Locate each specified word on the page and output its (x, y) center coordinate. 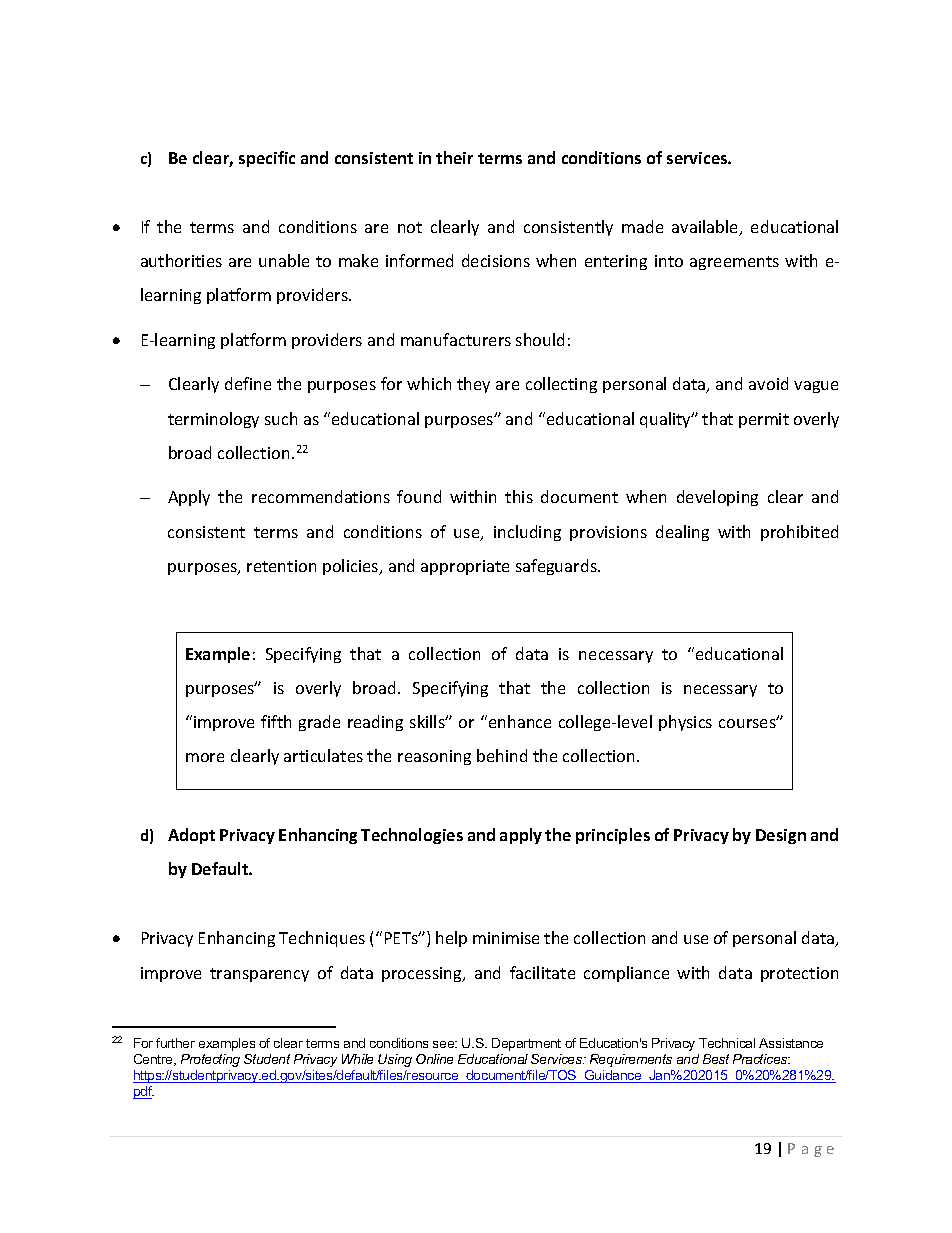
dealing (682, 533)
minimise (506, 938)
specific (267, 159)
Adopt (191, 836)
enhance (520, 721)
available (706, 228)
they (473, 385)
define (248, 383)
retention (281, 566)
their (454, 157)
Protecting (210, 1060)
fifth (276, 721)
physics (685, 723)
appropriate (465, 567)
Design (781, 836)
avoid (768, 383)
